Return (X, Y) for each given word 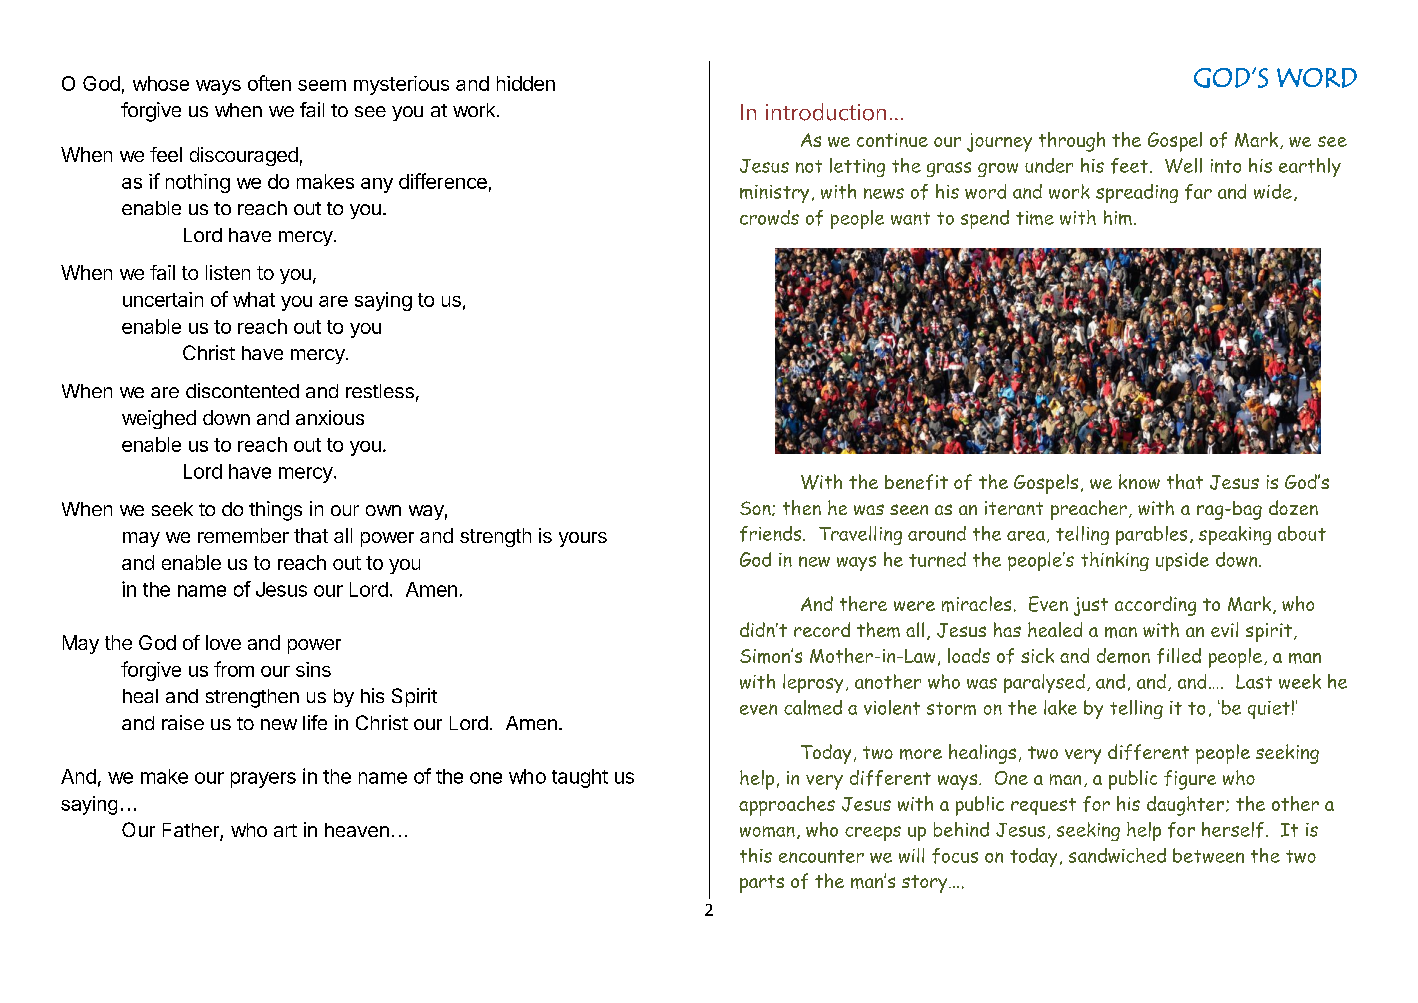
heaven (357, 830)
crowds (769, 217)
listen (228, 272)
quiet (1269, 710)
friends (772, 534)
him (1118, 217)
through (1072, 142)
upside (1182, 561)
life (315, 722)
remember (243, 535)
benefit (916, 482)
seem (322, 85)
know (1139, 481)
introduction (826, 112)
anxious (330, 417)
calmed (813, 707)
